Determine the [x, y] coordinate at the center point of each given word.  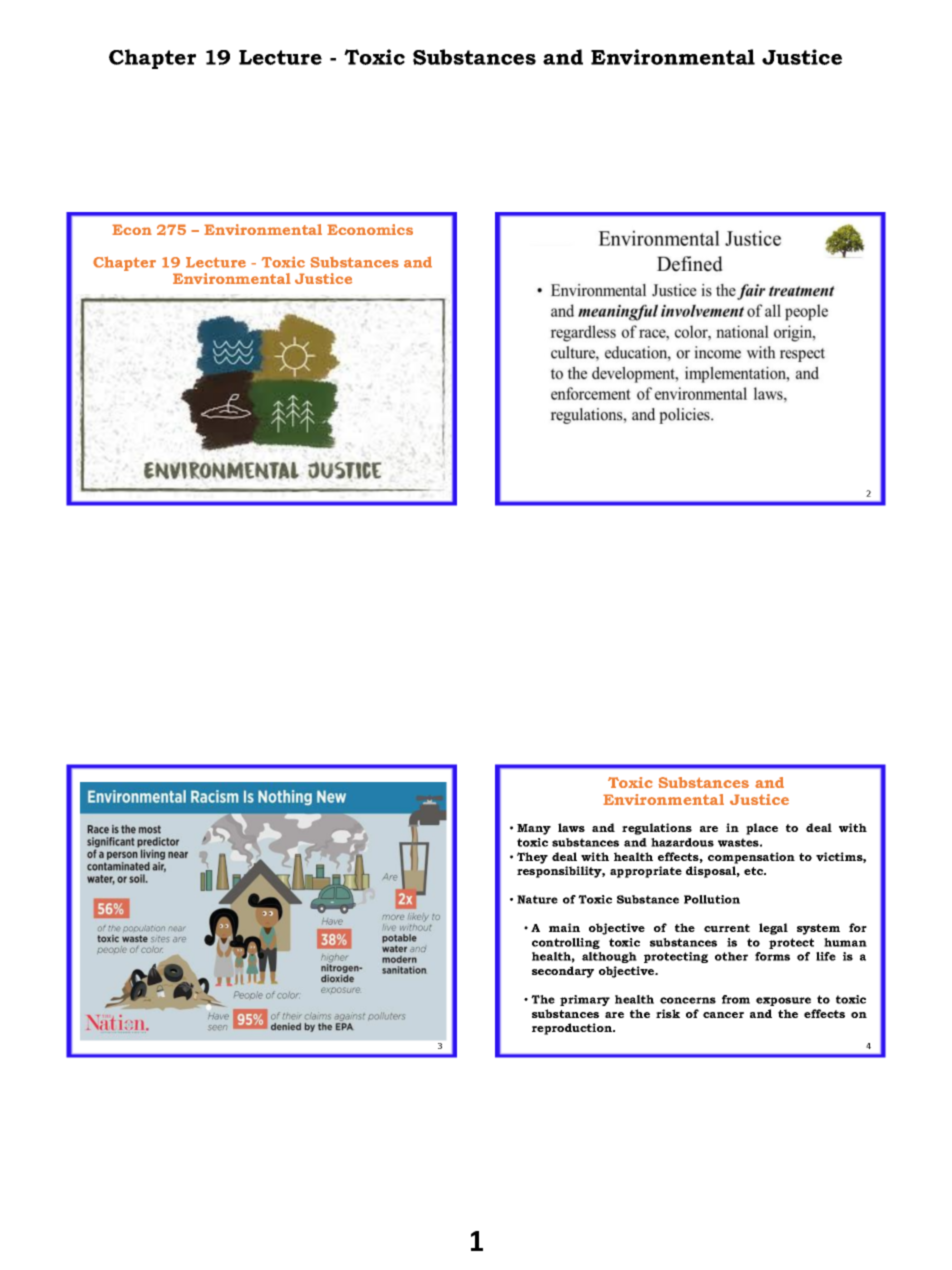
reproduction [573, 1029]
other [731, 956]
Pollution [712, 899]
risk [668, 1013]
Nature [537, 899]
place [762, 829]
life [826, 956]
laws [571, 827]
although [609, 957]
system [818, 929]
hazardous [682, 842]
